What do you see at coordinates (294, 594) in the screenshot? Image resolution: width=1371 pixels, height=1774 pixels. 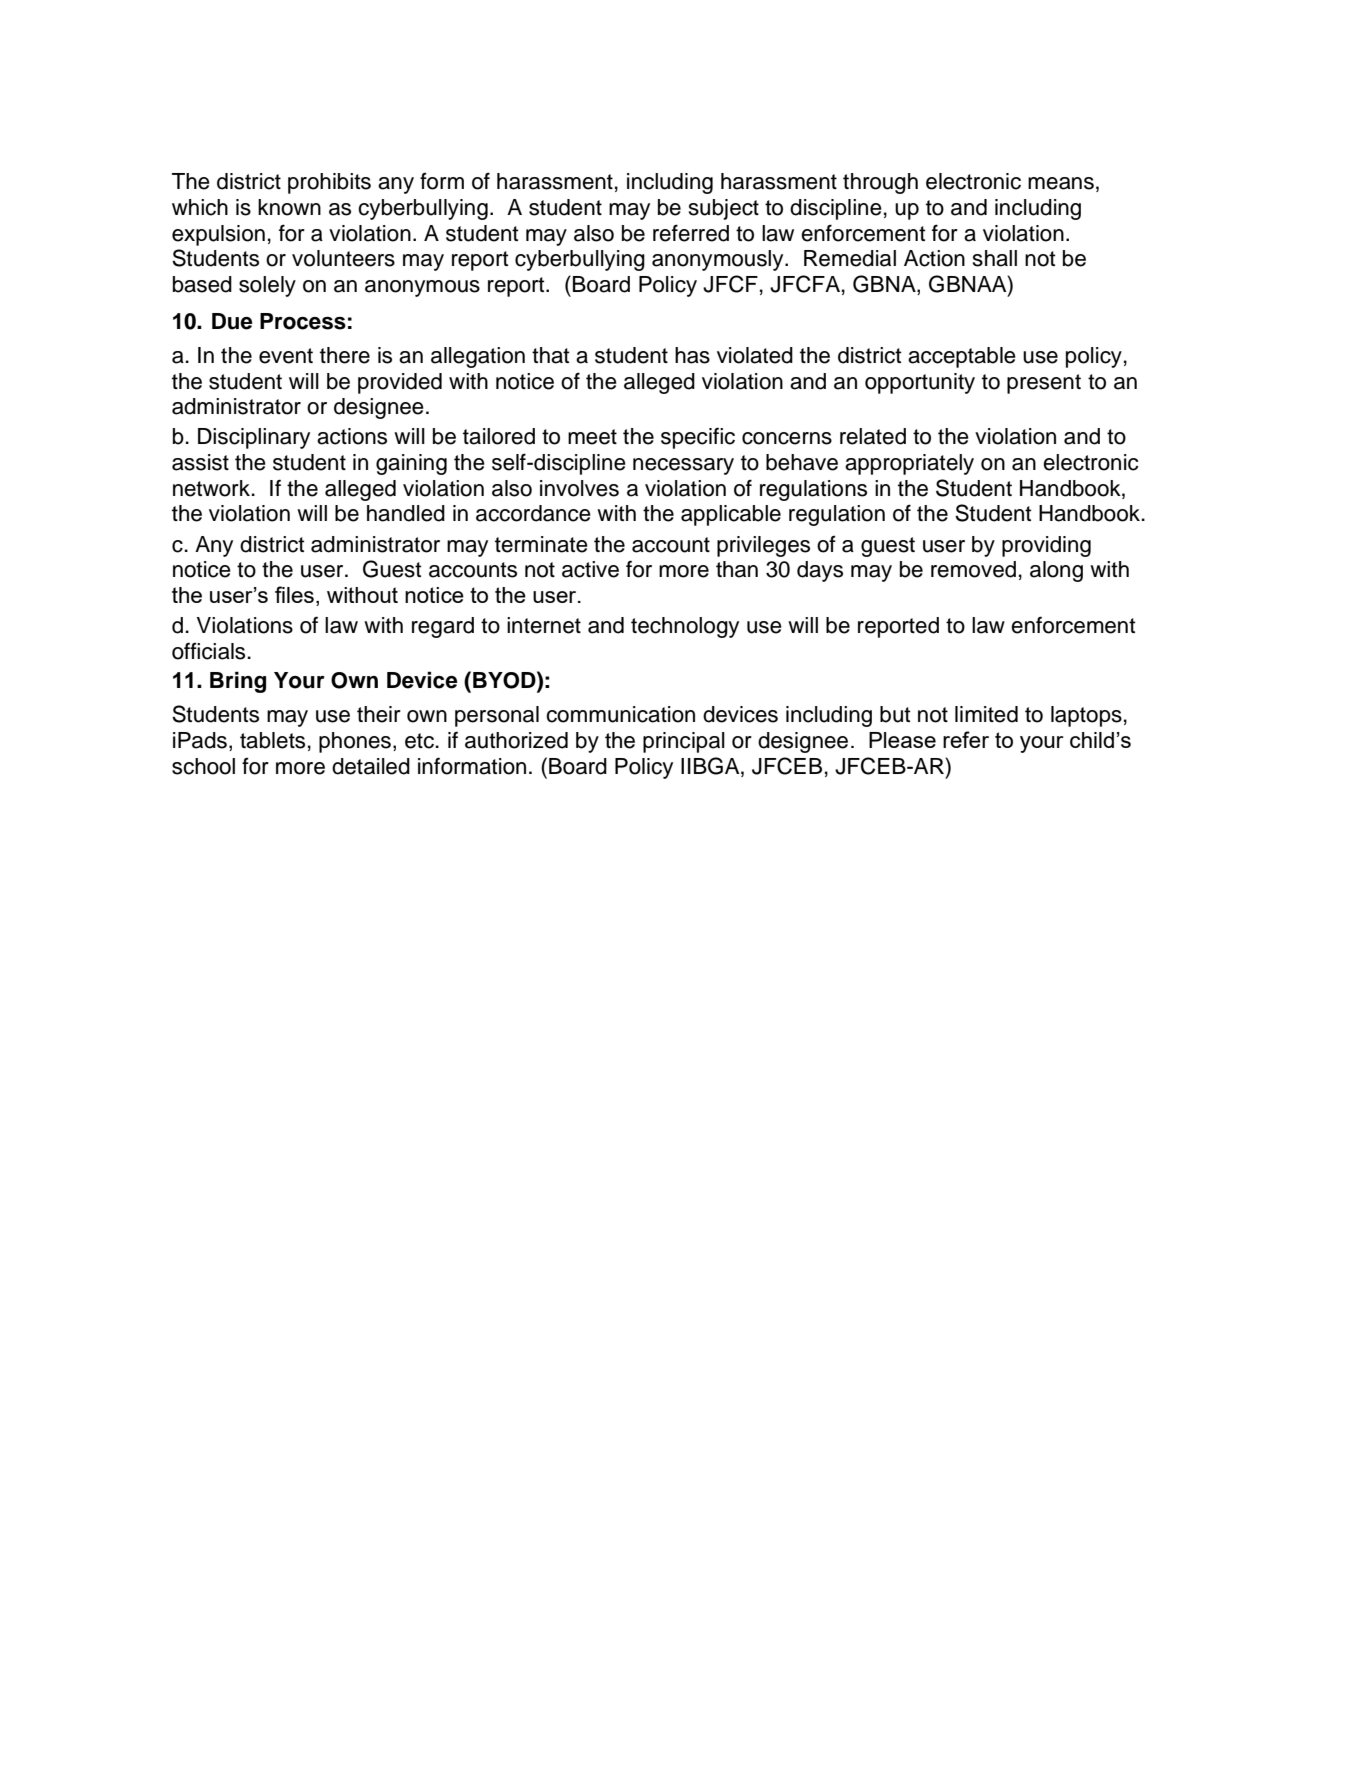 I see `files` at bounding box center [294, 594].
